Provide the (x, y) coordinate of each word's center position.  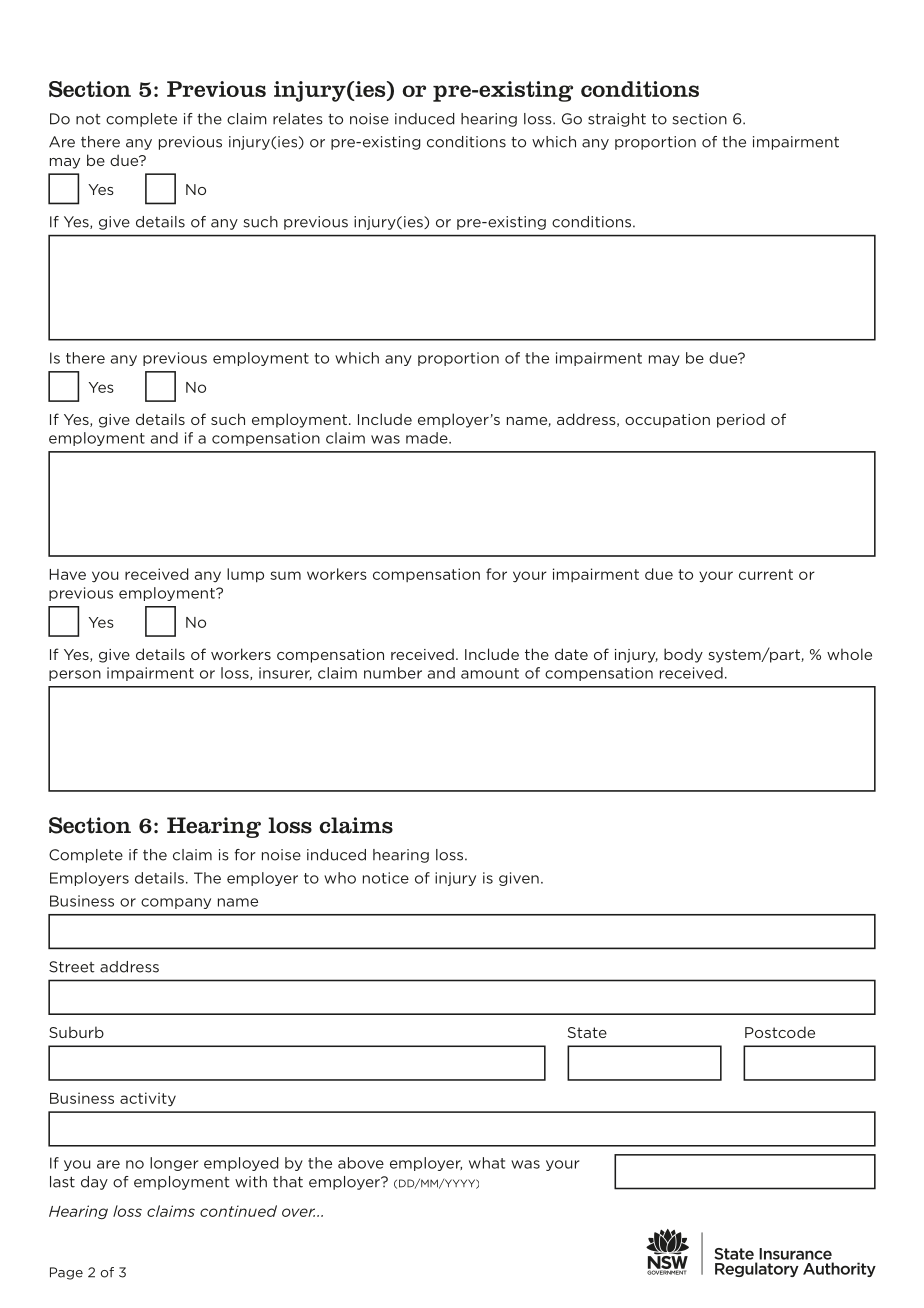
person (75, 675)
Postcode (780, 1032)
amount (490, 673)
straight (617, 120)
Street (71, 967)
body (683, 655)
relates (298, 119)
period (741, 420)
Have (67, 574)
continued (238, 1211)
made (428, 438)
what (487, 1163)
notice (386, 878)
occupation (667, 421)
